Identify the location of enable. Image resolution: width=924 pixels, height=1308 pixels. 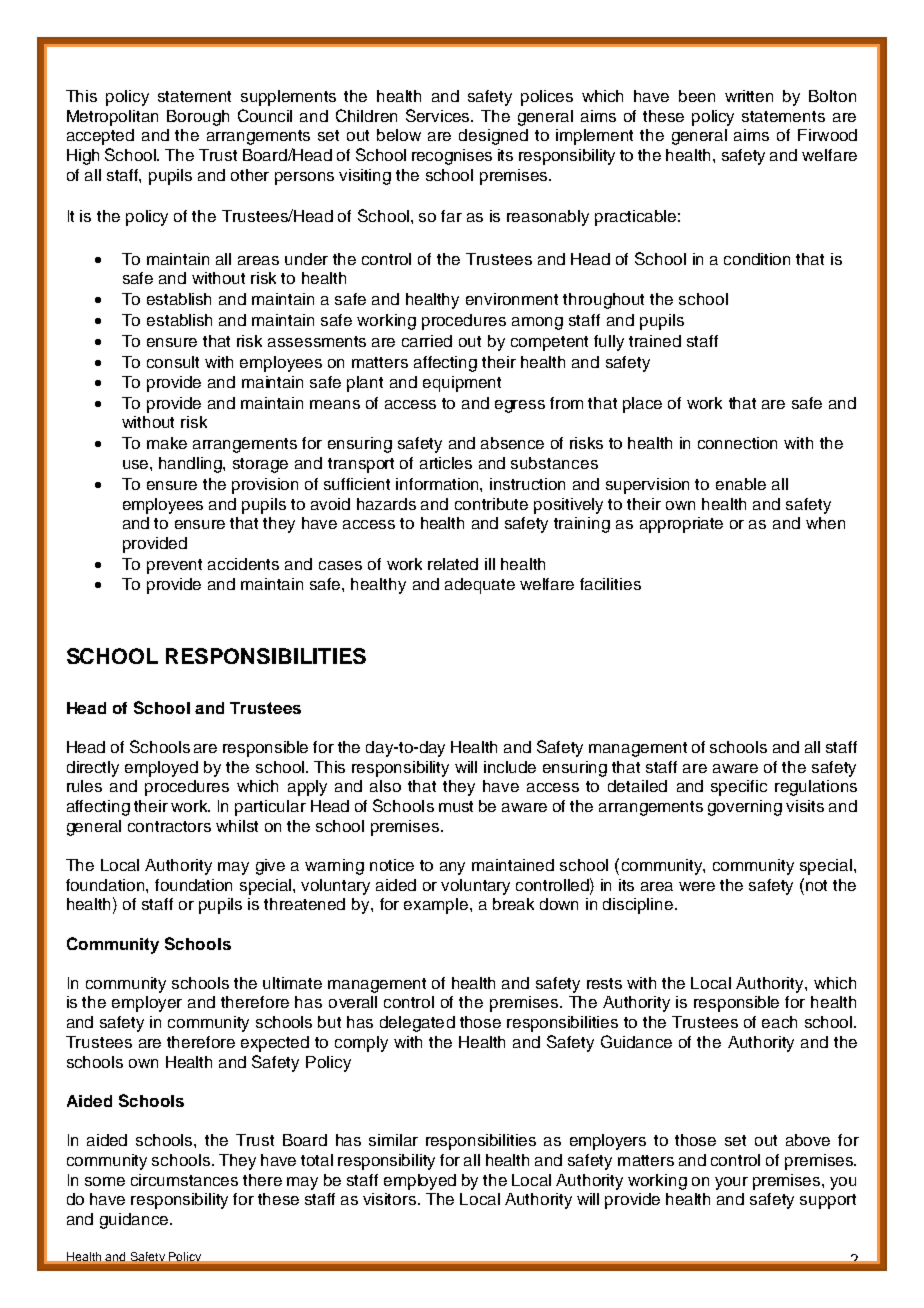
(741, 484).
